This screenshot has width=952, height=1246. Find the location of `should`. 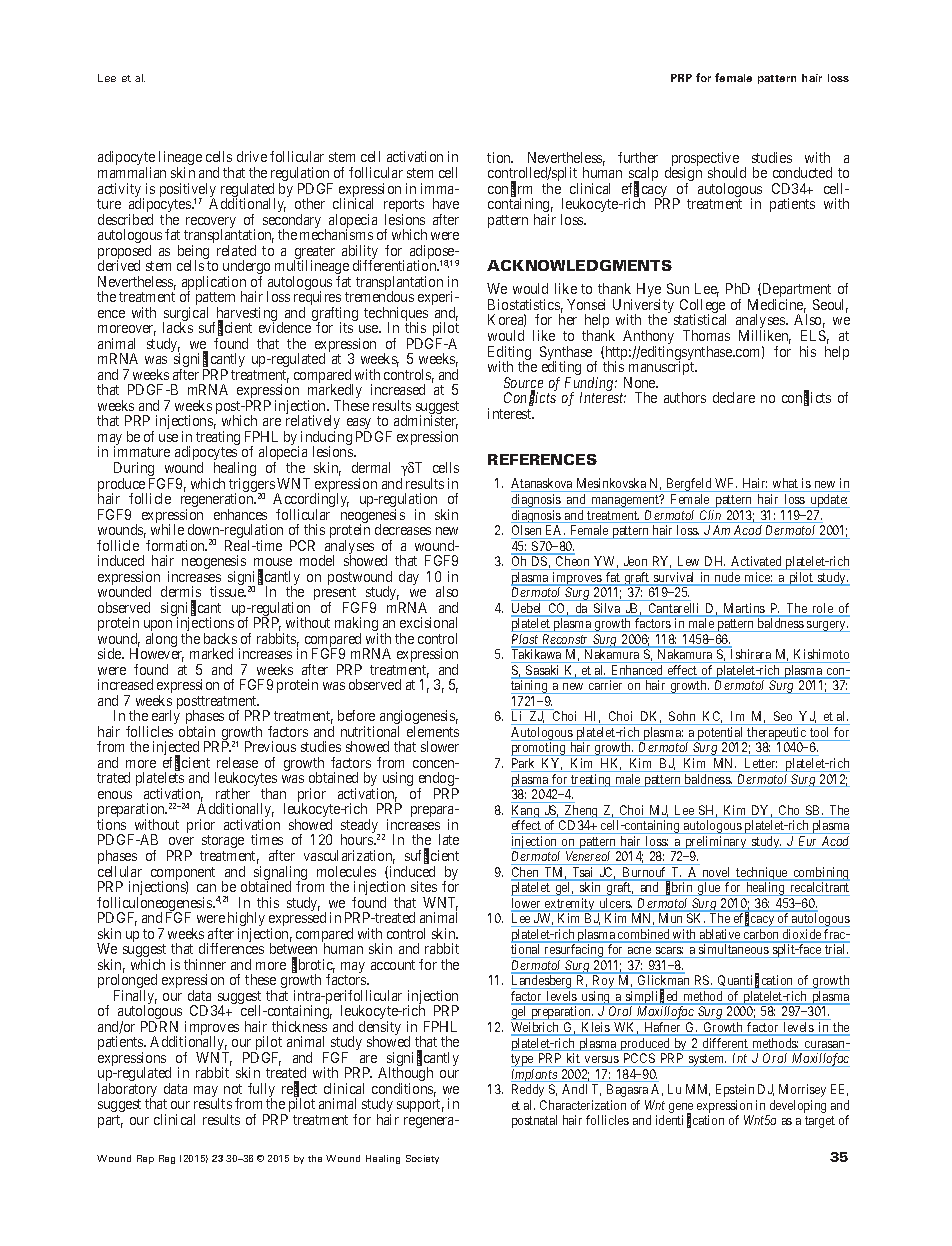

should is located at coordinates (727, 172).
